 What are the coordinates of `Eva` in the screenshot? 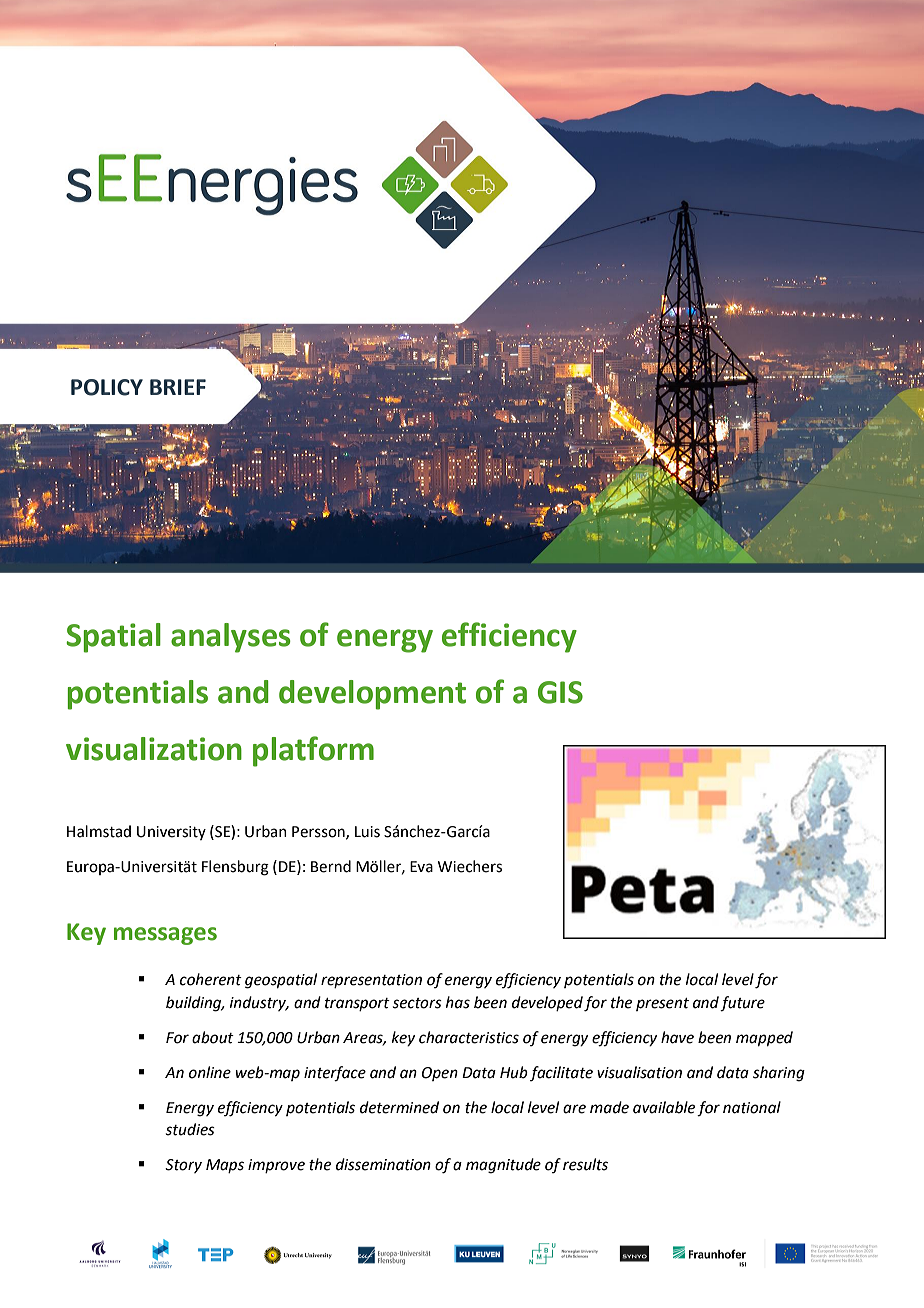 It's located at (421, 867).
